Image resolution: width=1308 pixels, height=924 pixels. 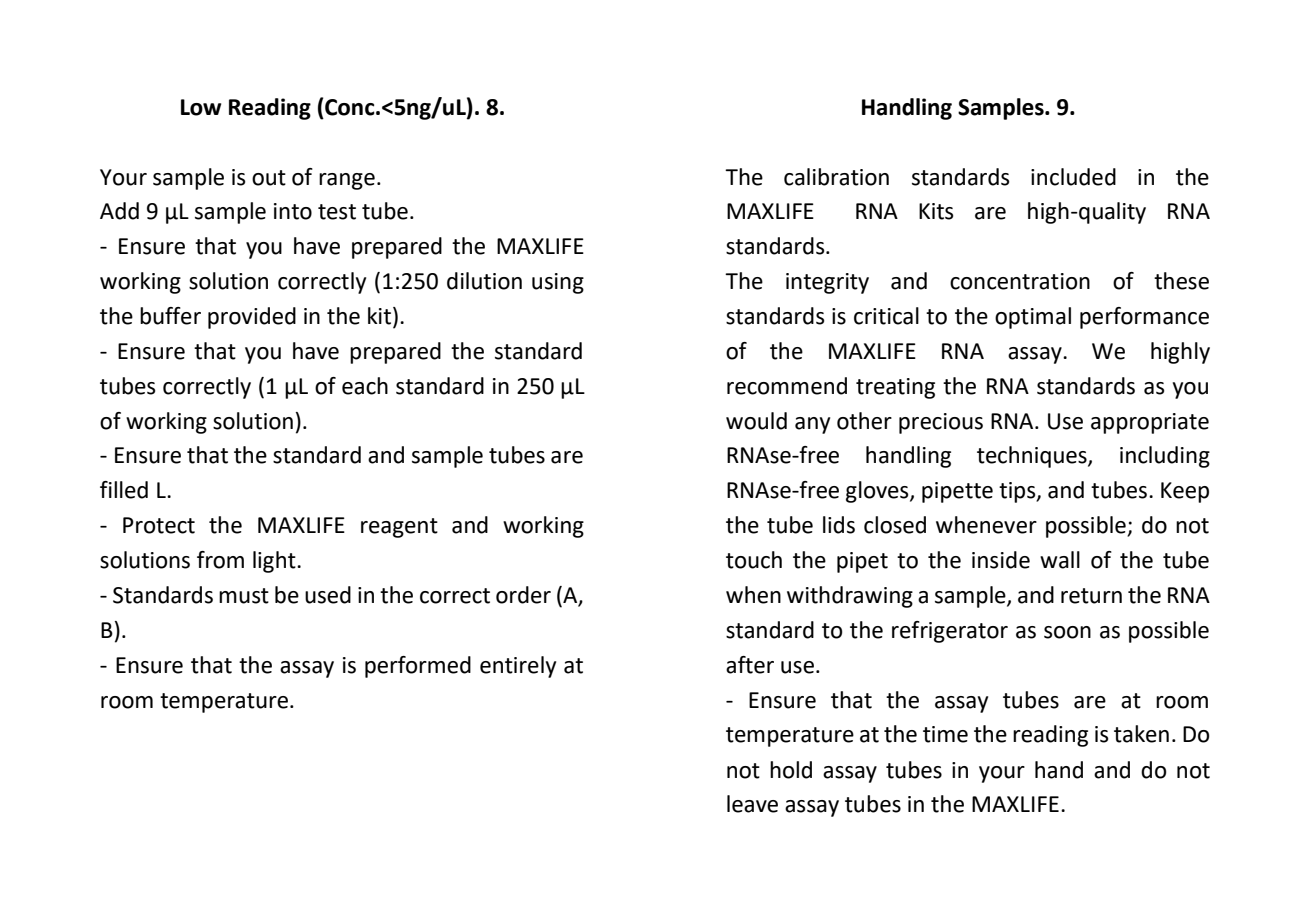 I want to click on wall, so click(x=1060, y=560).
